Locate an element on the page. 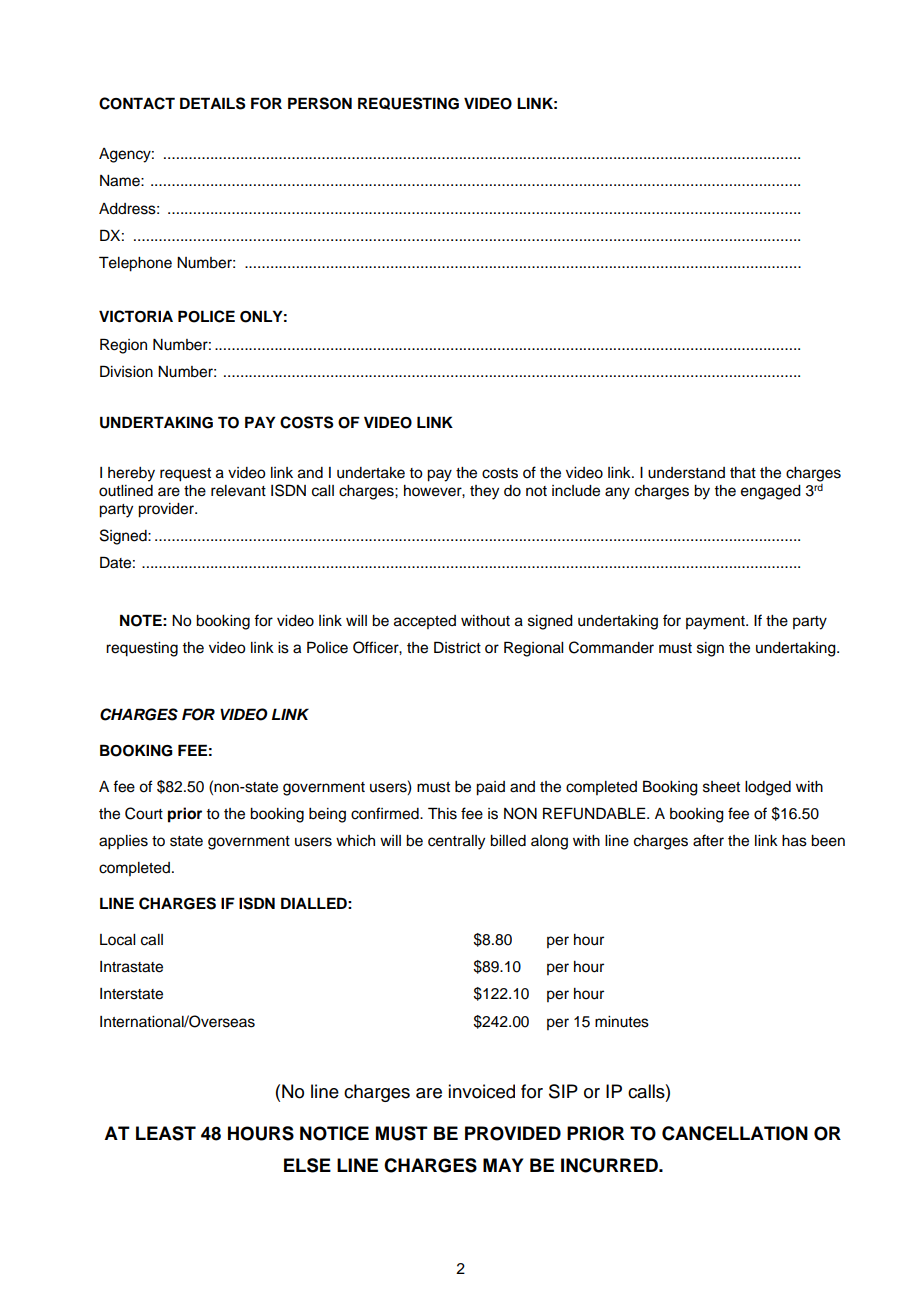  DETAILS is located at coordinates (213, 103).
